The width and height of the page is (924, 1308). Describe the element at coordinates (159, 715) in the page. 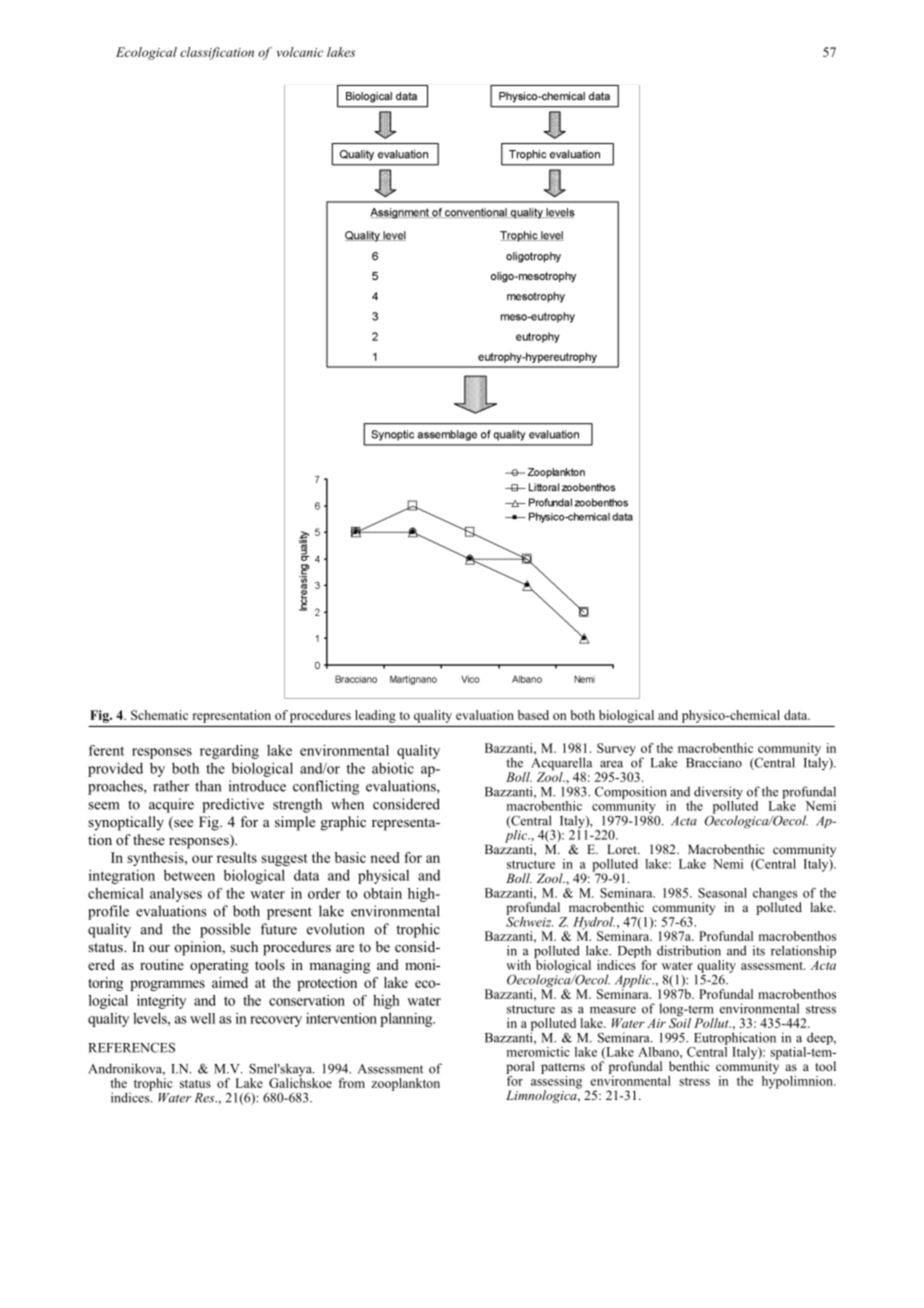

I see `Schematic` at that location.
